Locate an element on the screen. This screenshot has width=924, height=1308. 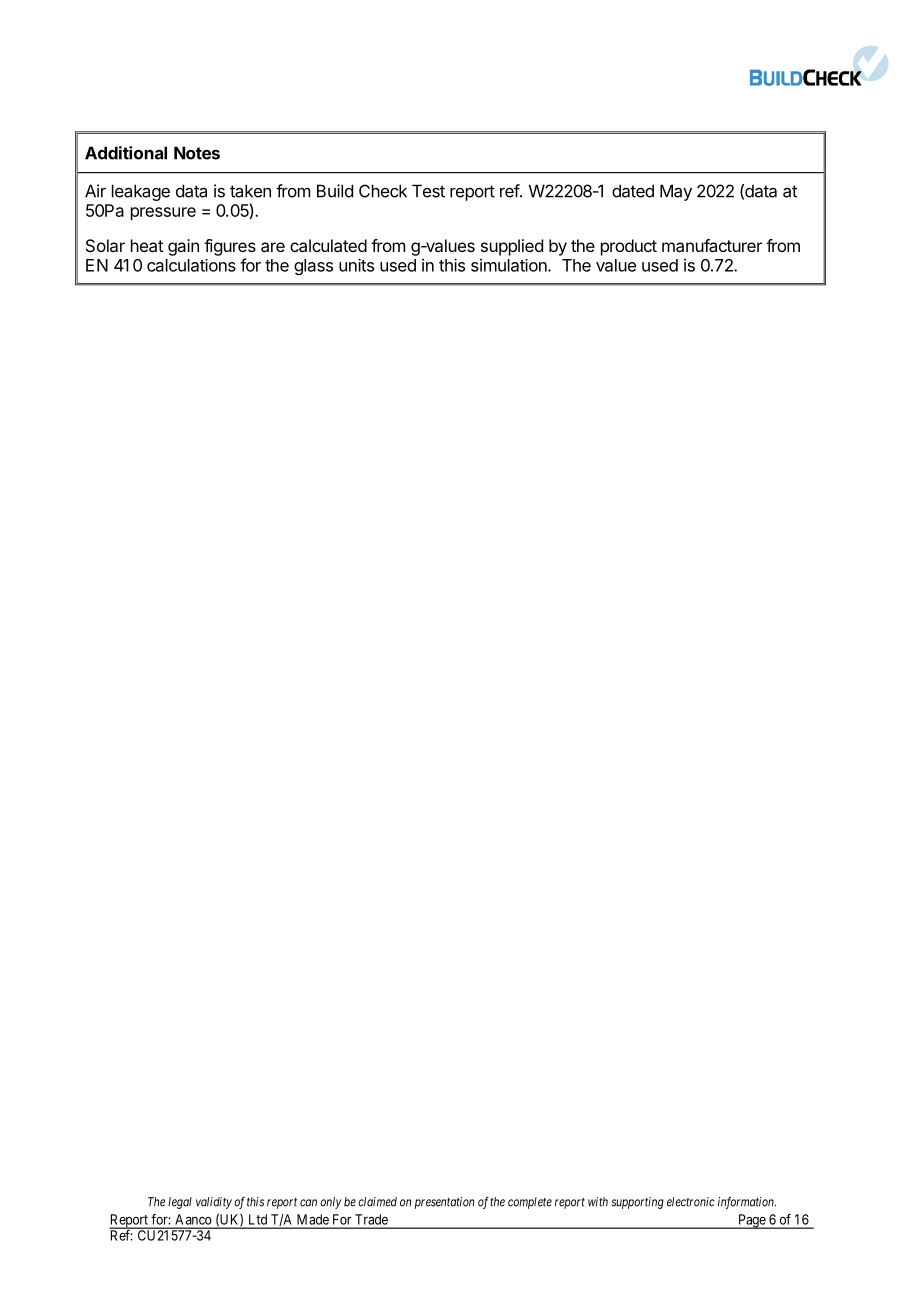
claimed is located at coordinates (377, 1202).
